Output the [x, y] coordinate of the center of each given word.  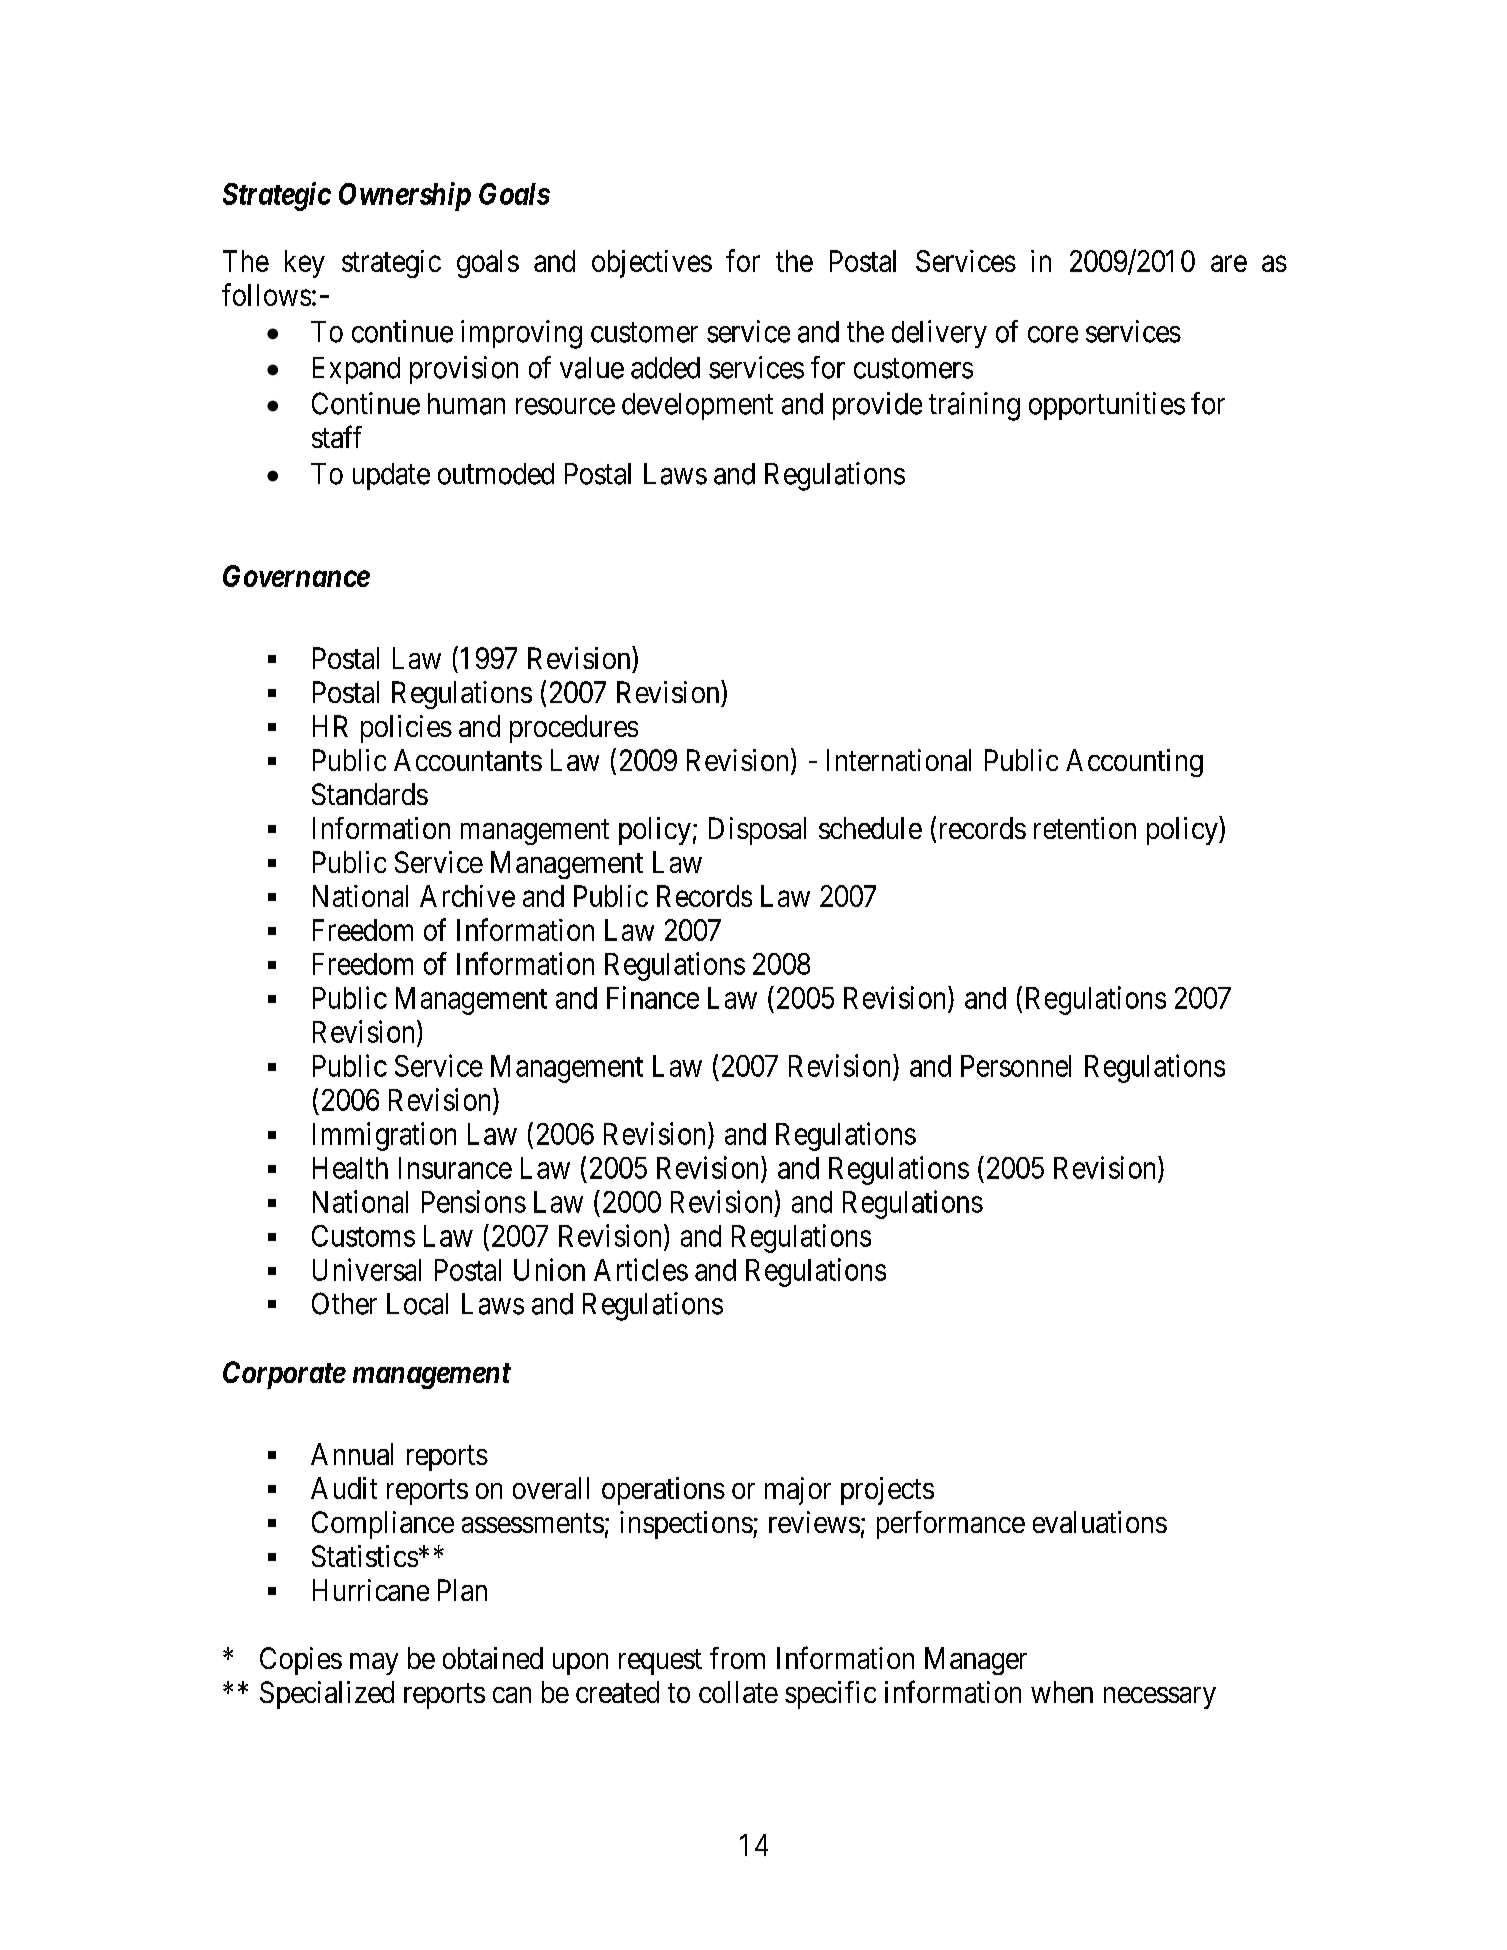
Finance [653, 997]
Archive [467, 896]
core [1053, 334]
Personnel [1016, 1066]
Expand [356, 370]
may [374, 1664]
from [737, 1658]
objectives [652, 264]
